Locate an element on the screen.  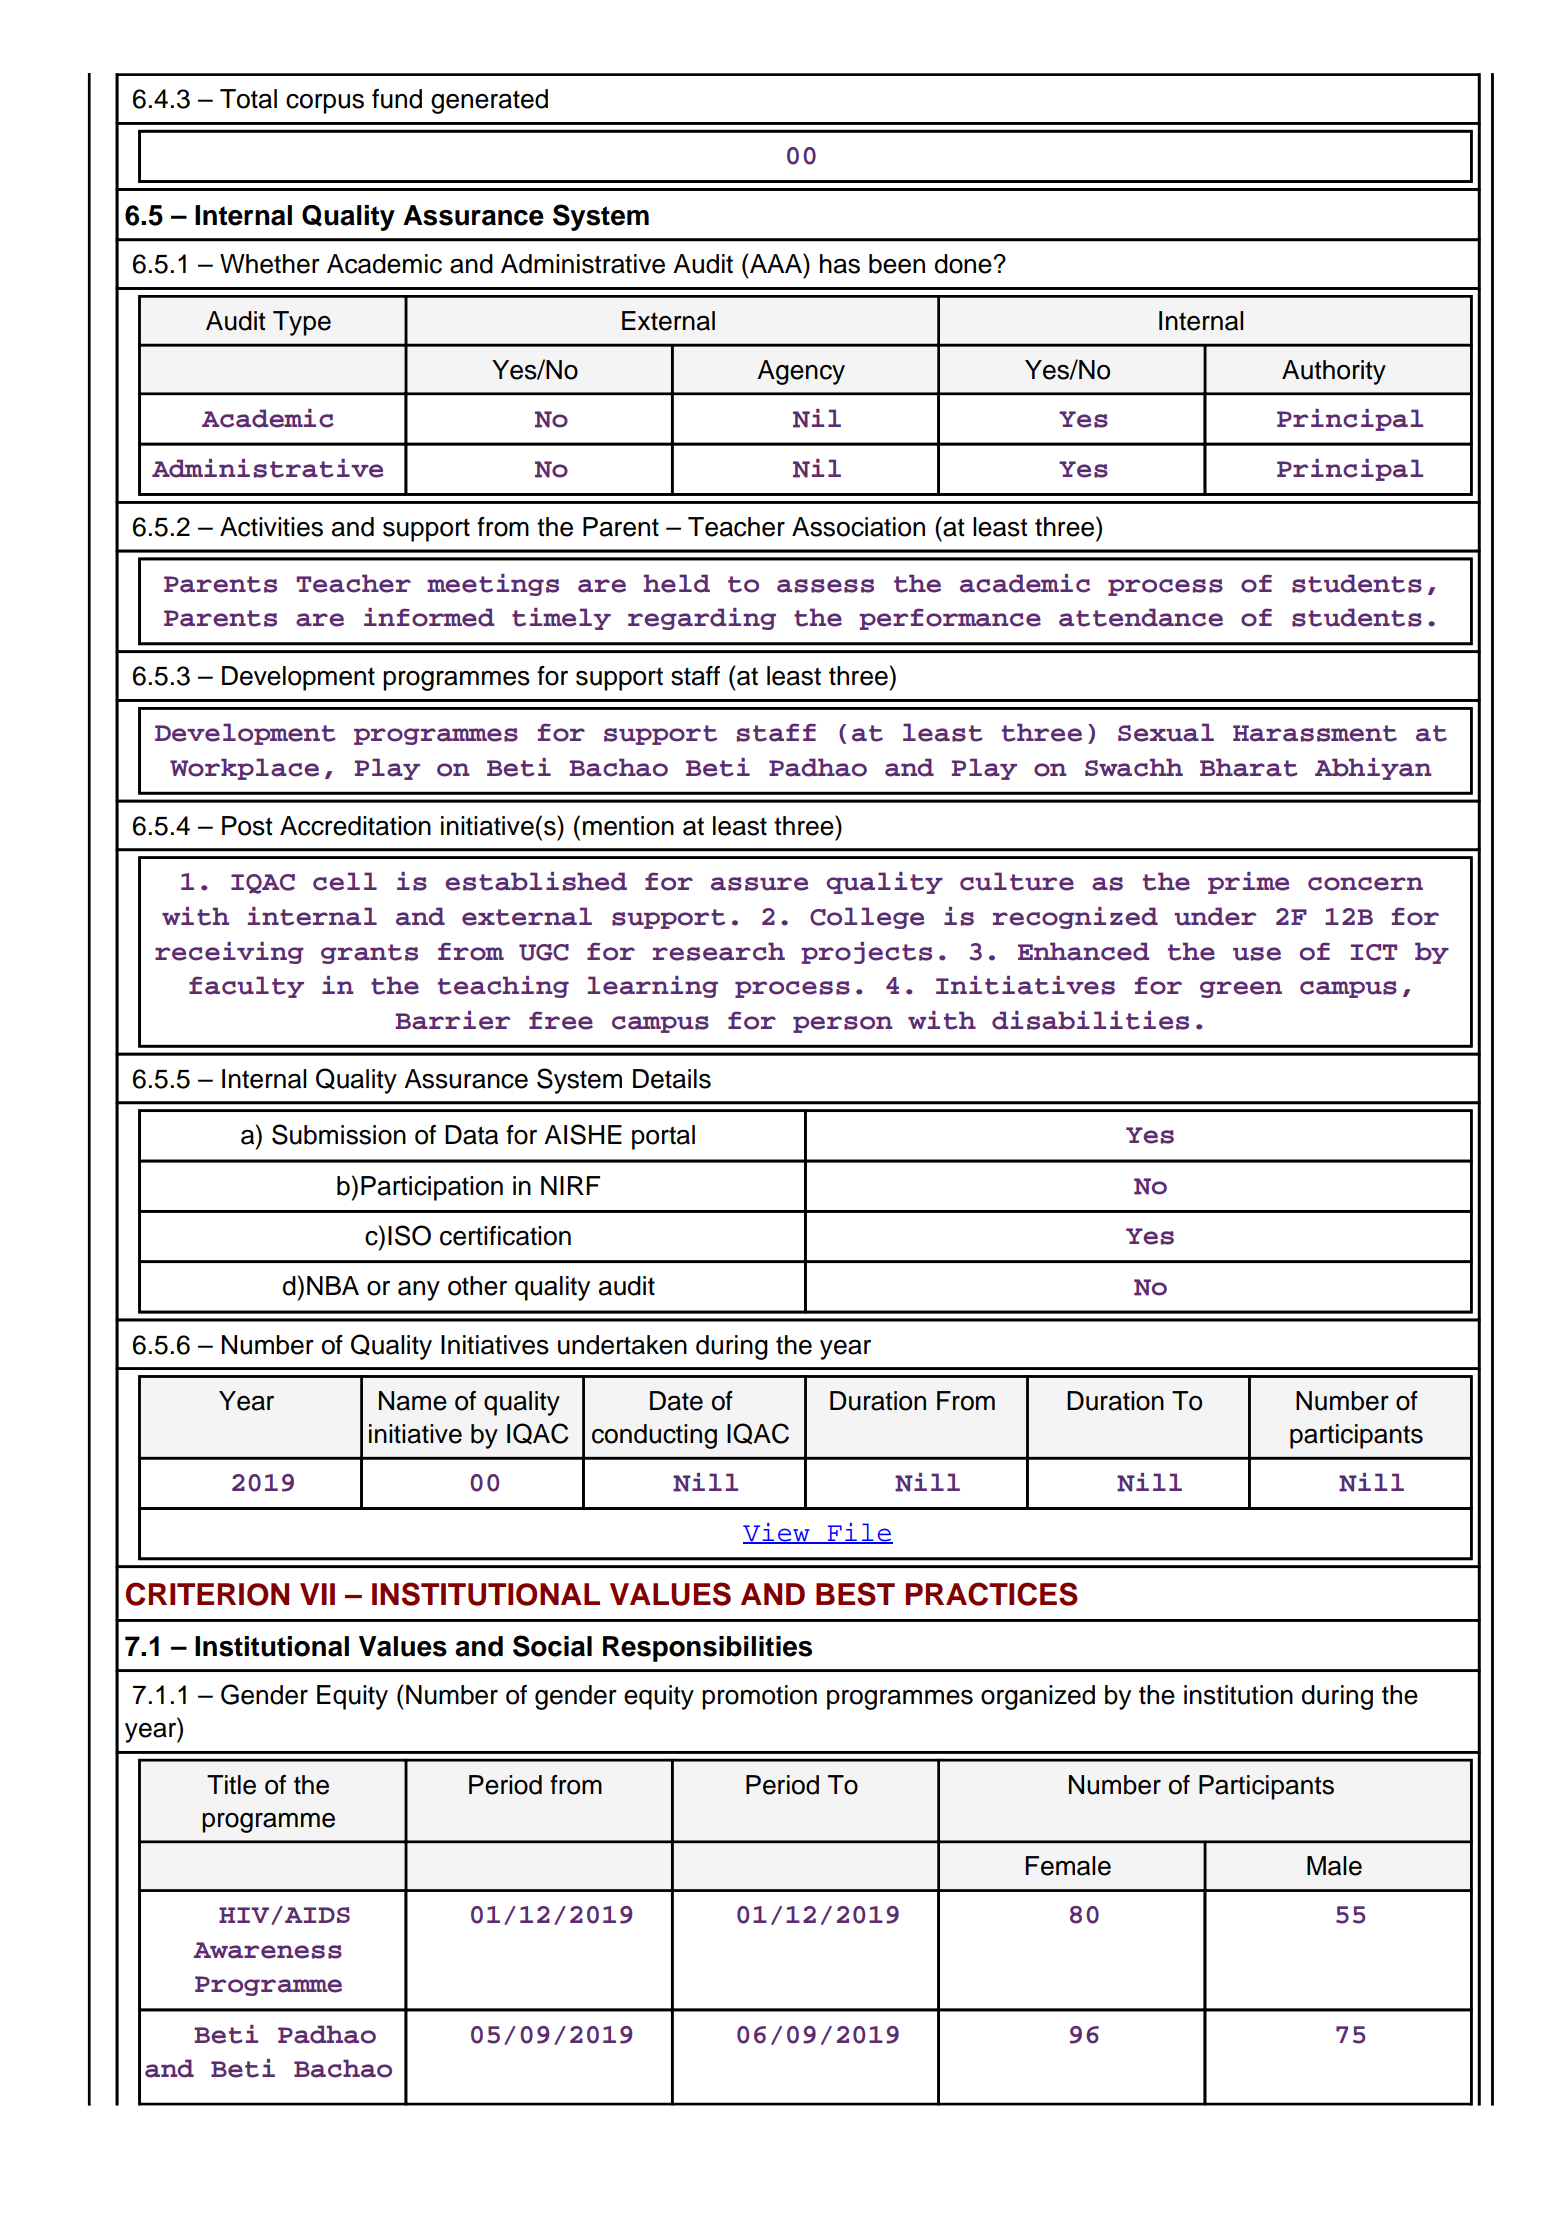
person is located at coordinates (843, 1024).
